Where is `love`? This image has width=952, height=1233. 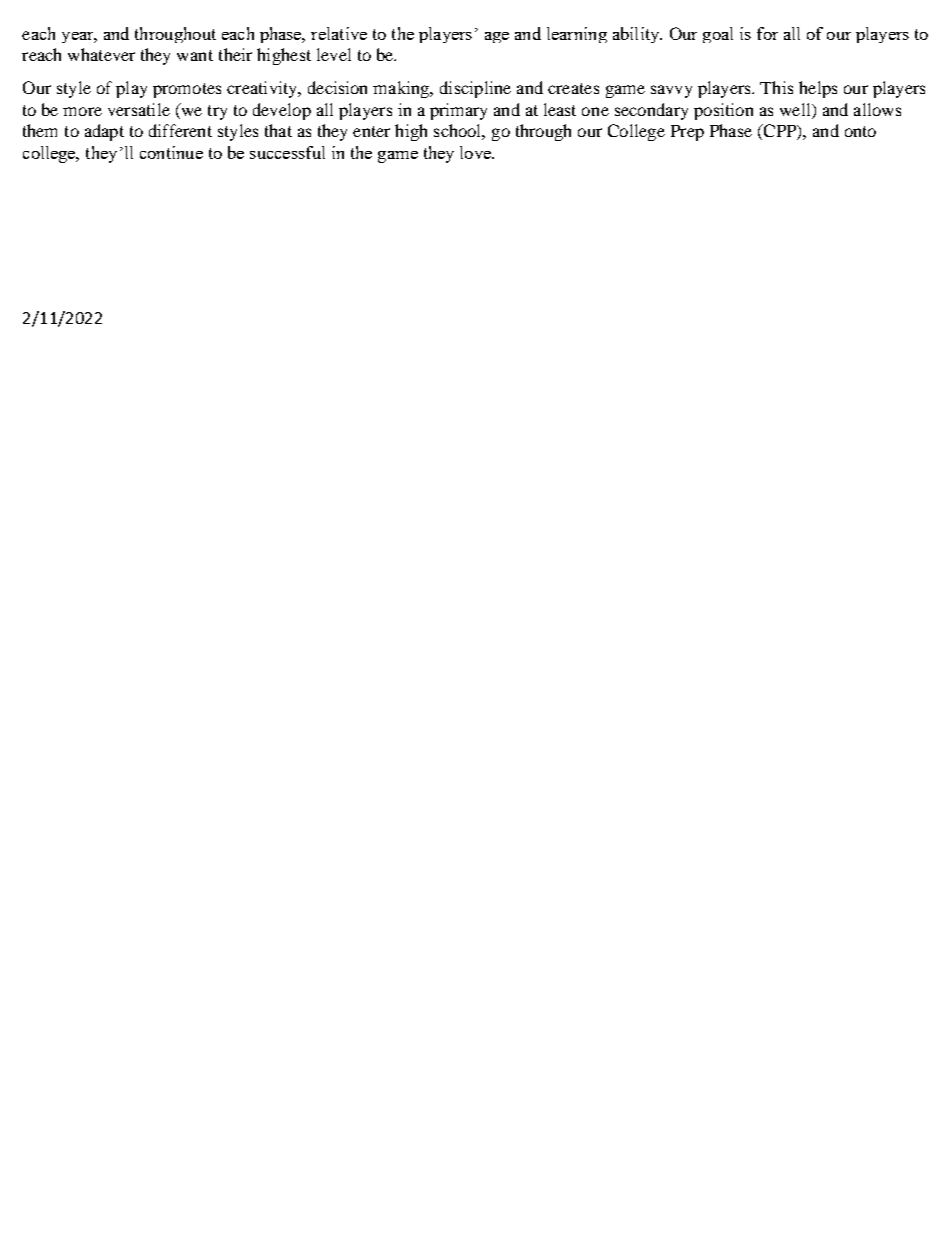 love is located at coordinates (476, 152).
